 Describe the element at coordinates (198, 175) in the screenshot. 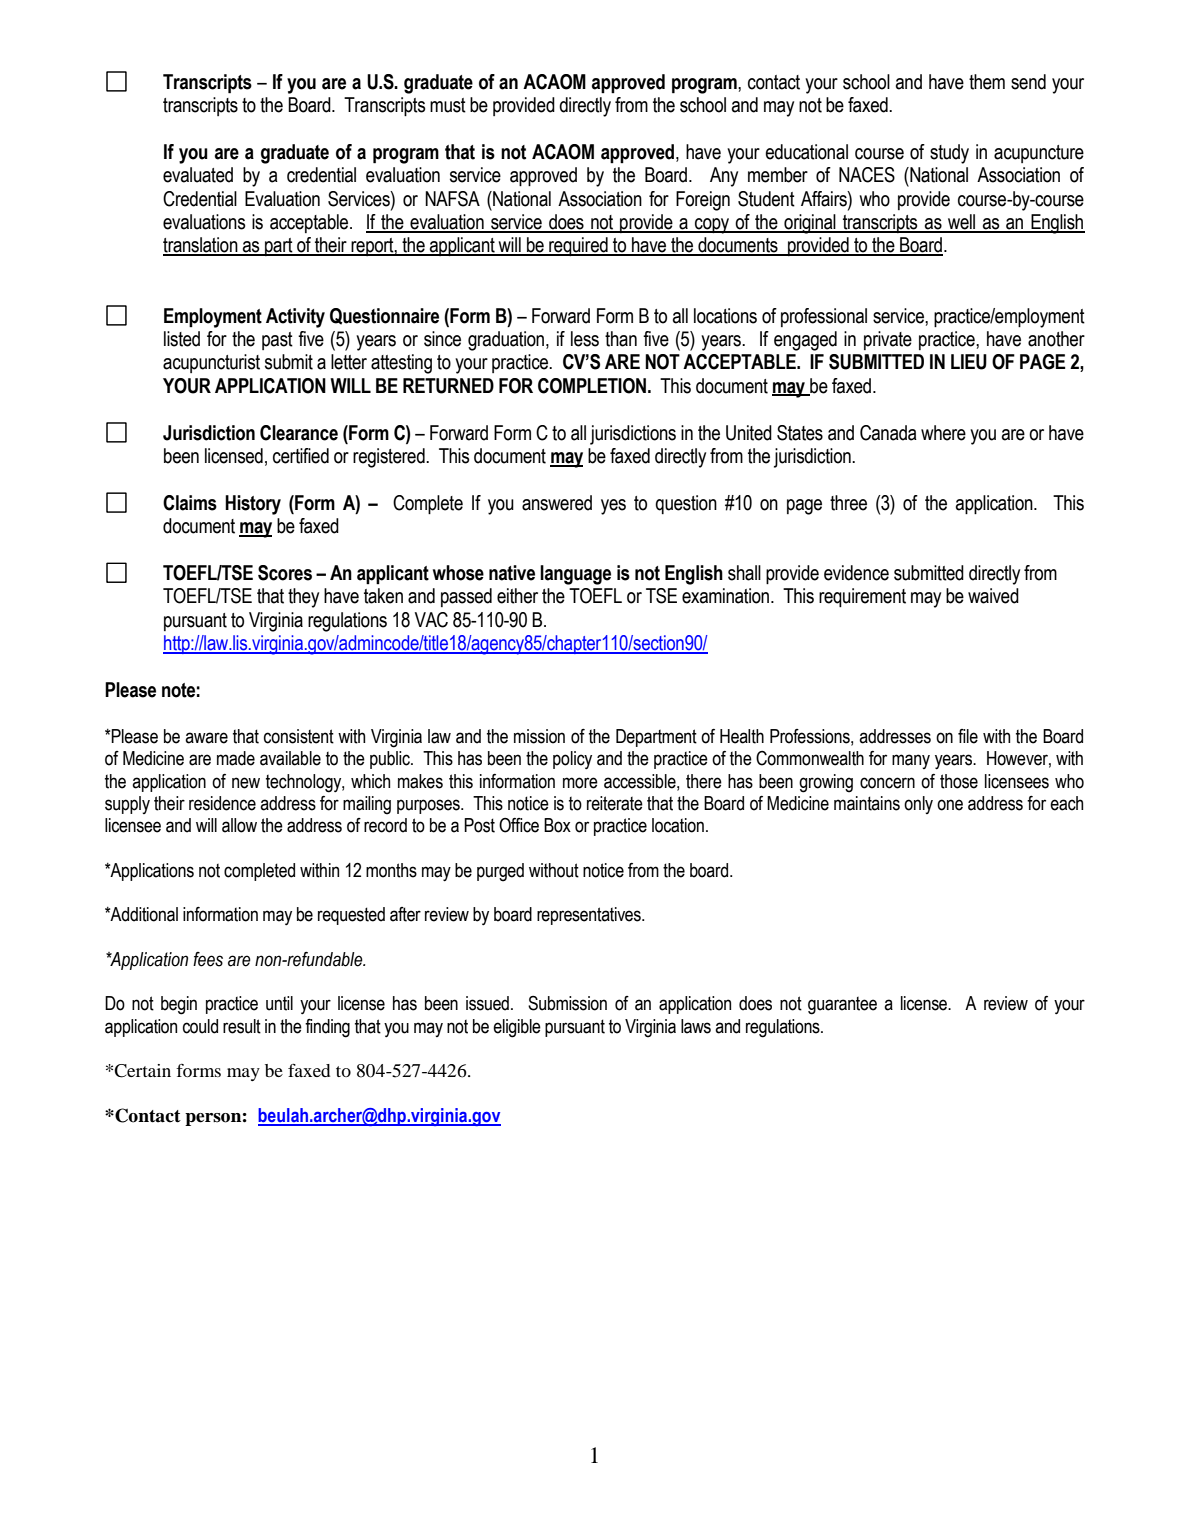

I see `evaluated` at that location.
